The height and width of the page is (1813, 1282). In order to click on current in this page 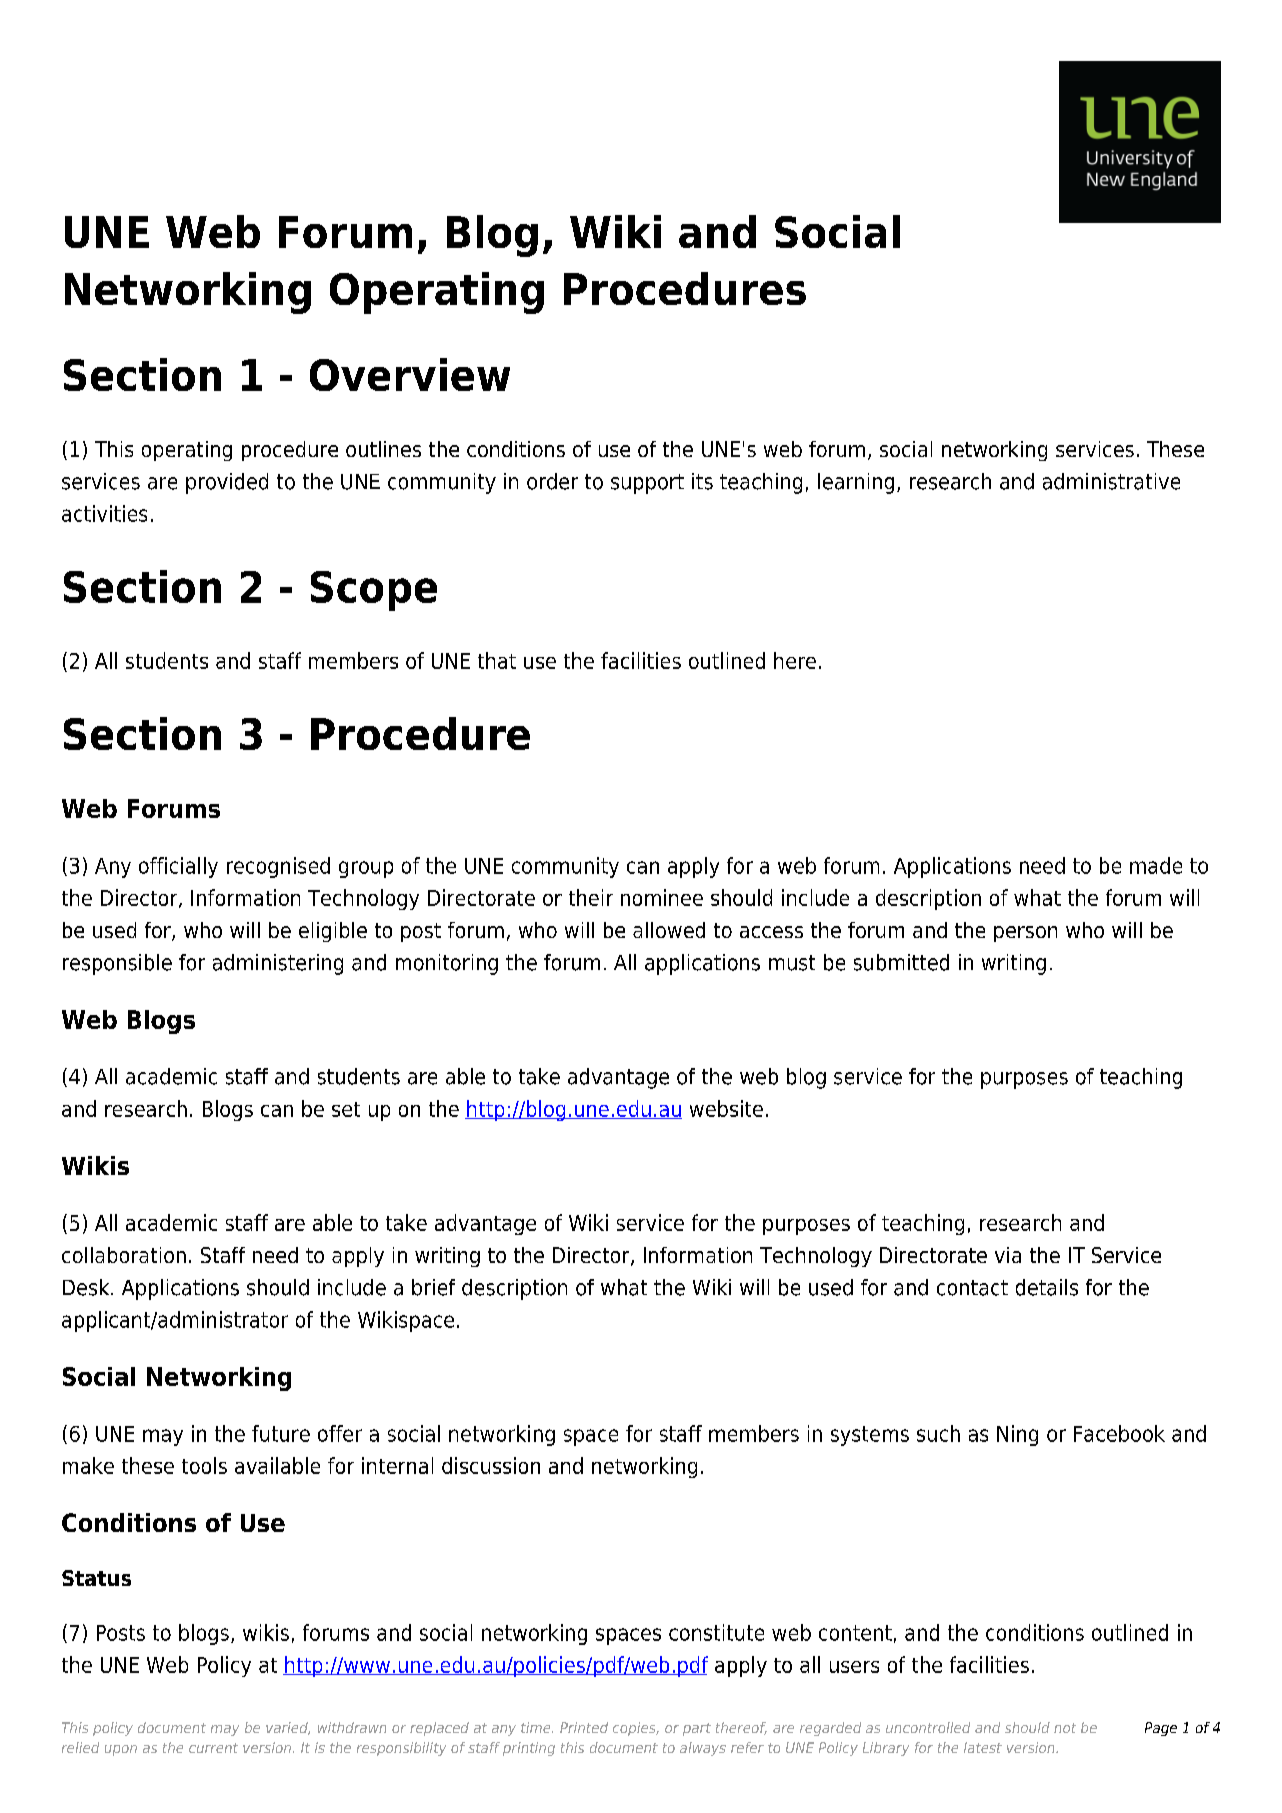, I will do `click(213, 1748)`.
